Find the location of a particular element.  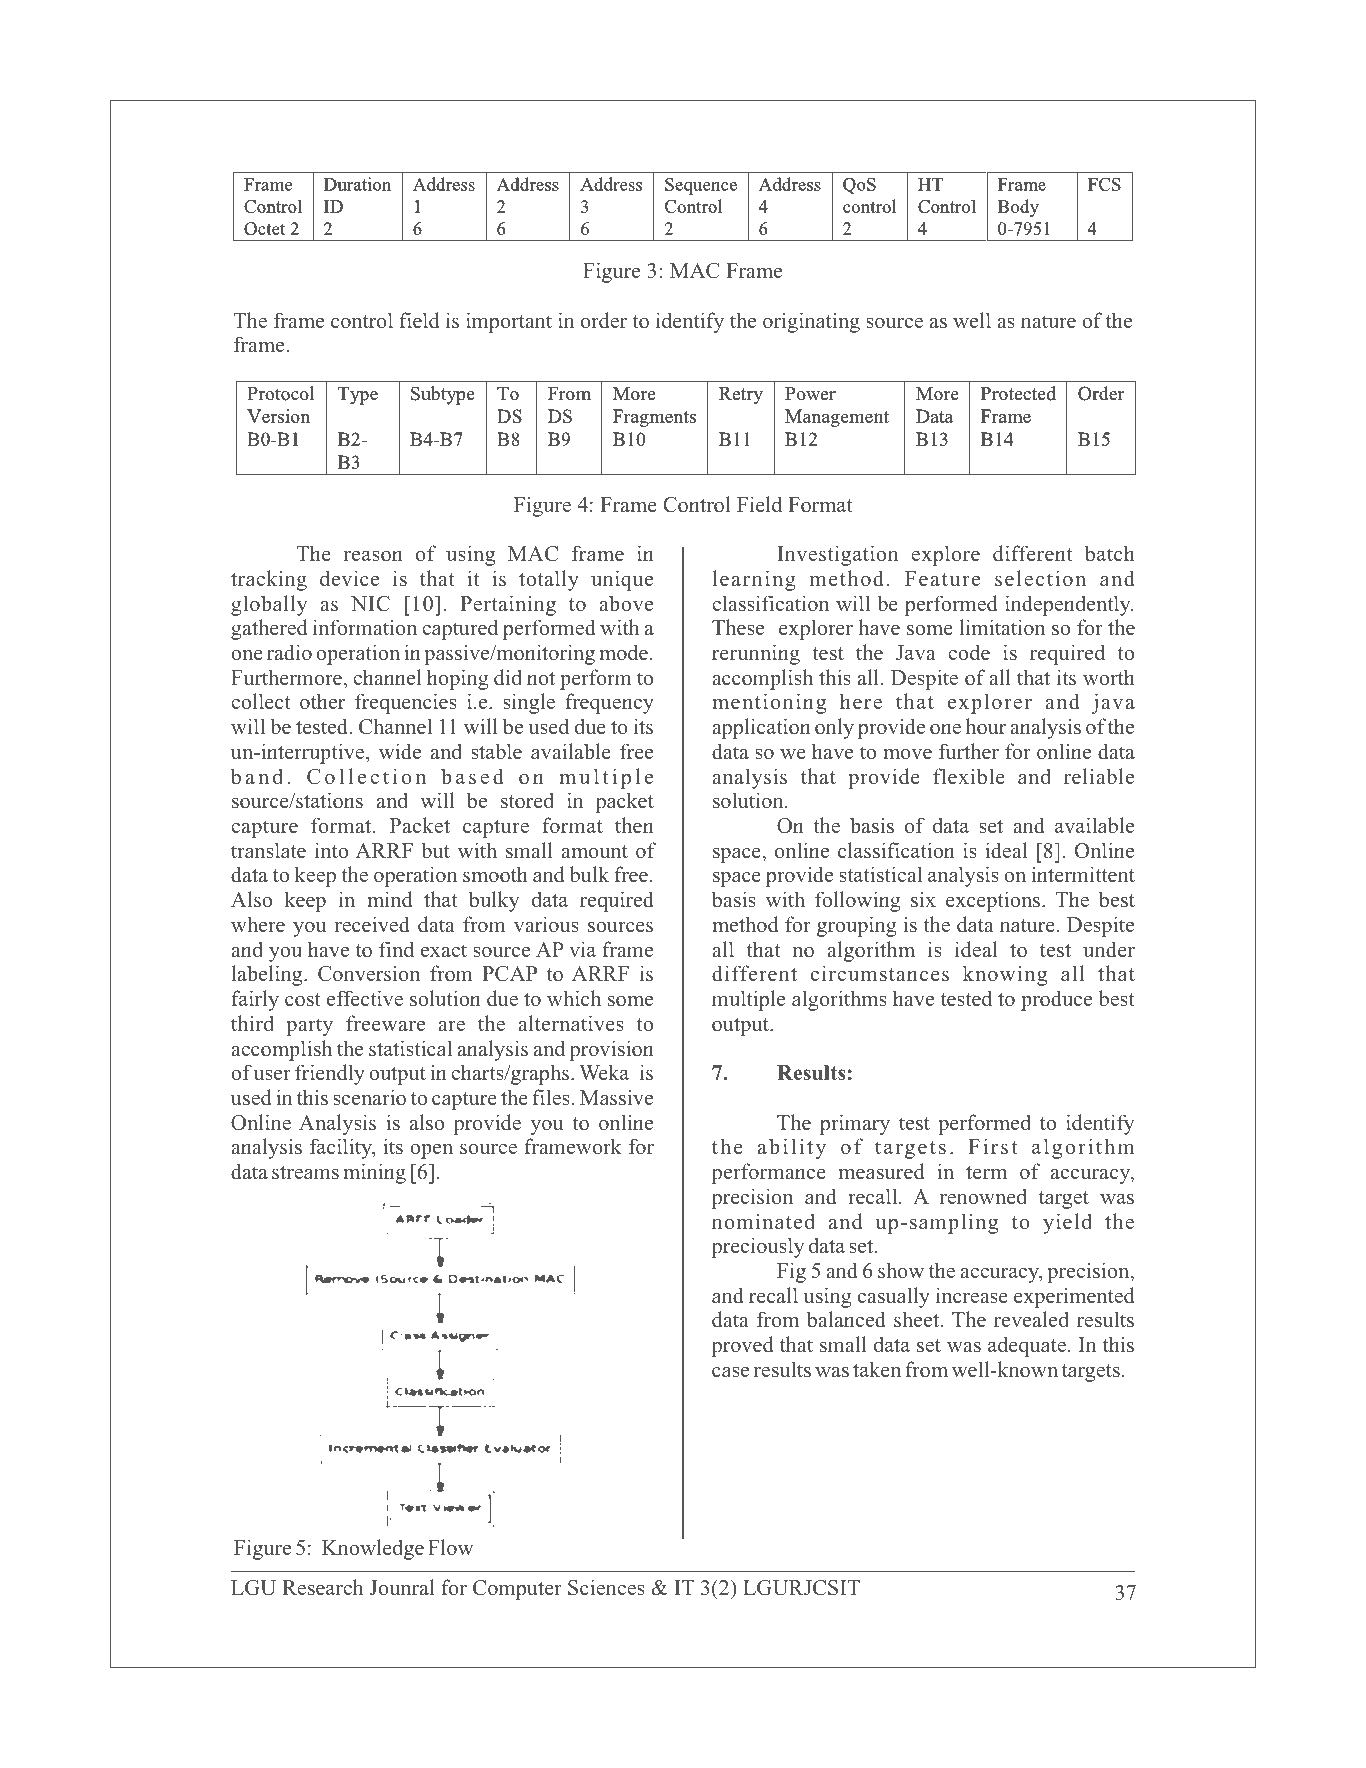

proved is located at coordinates (742, 1346).
